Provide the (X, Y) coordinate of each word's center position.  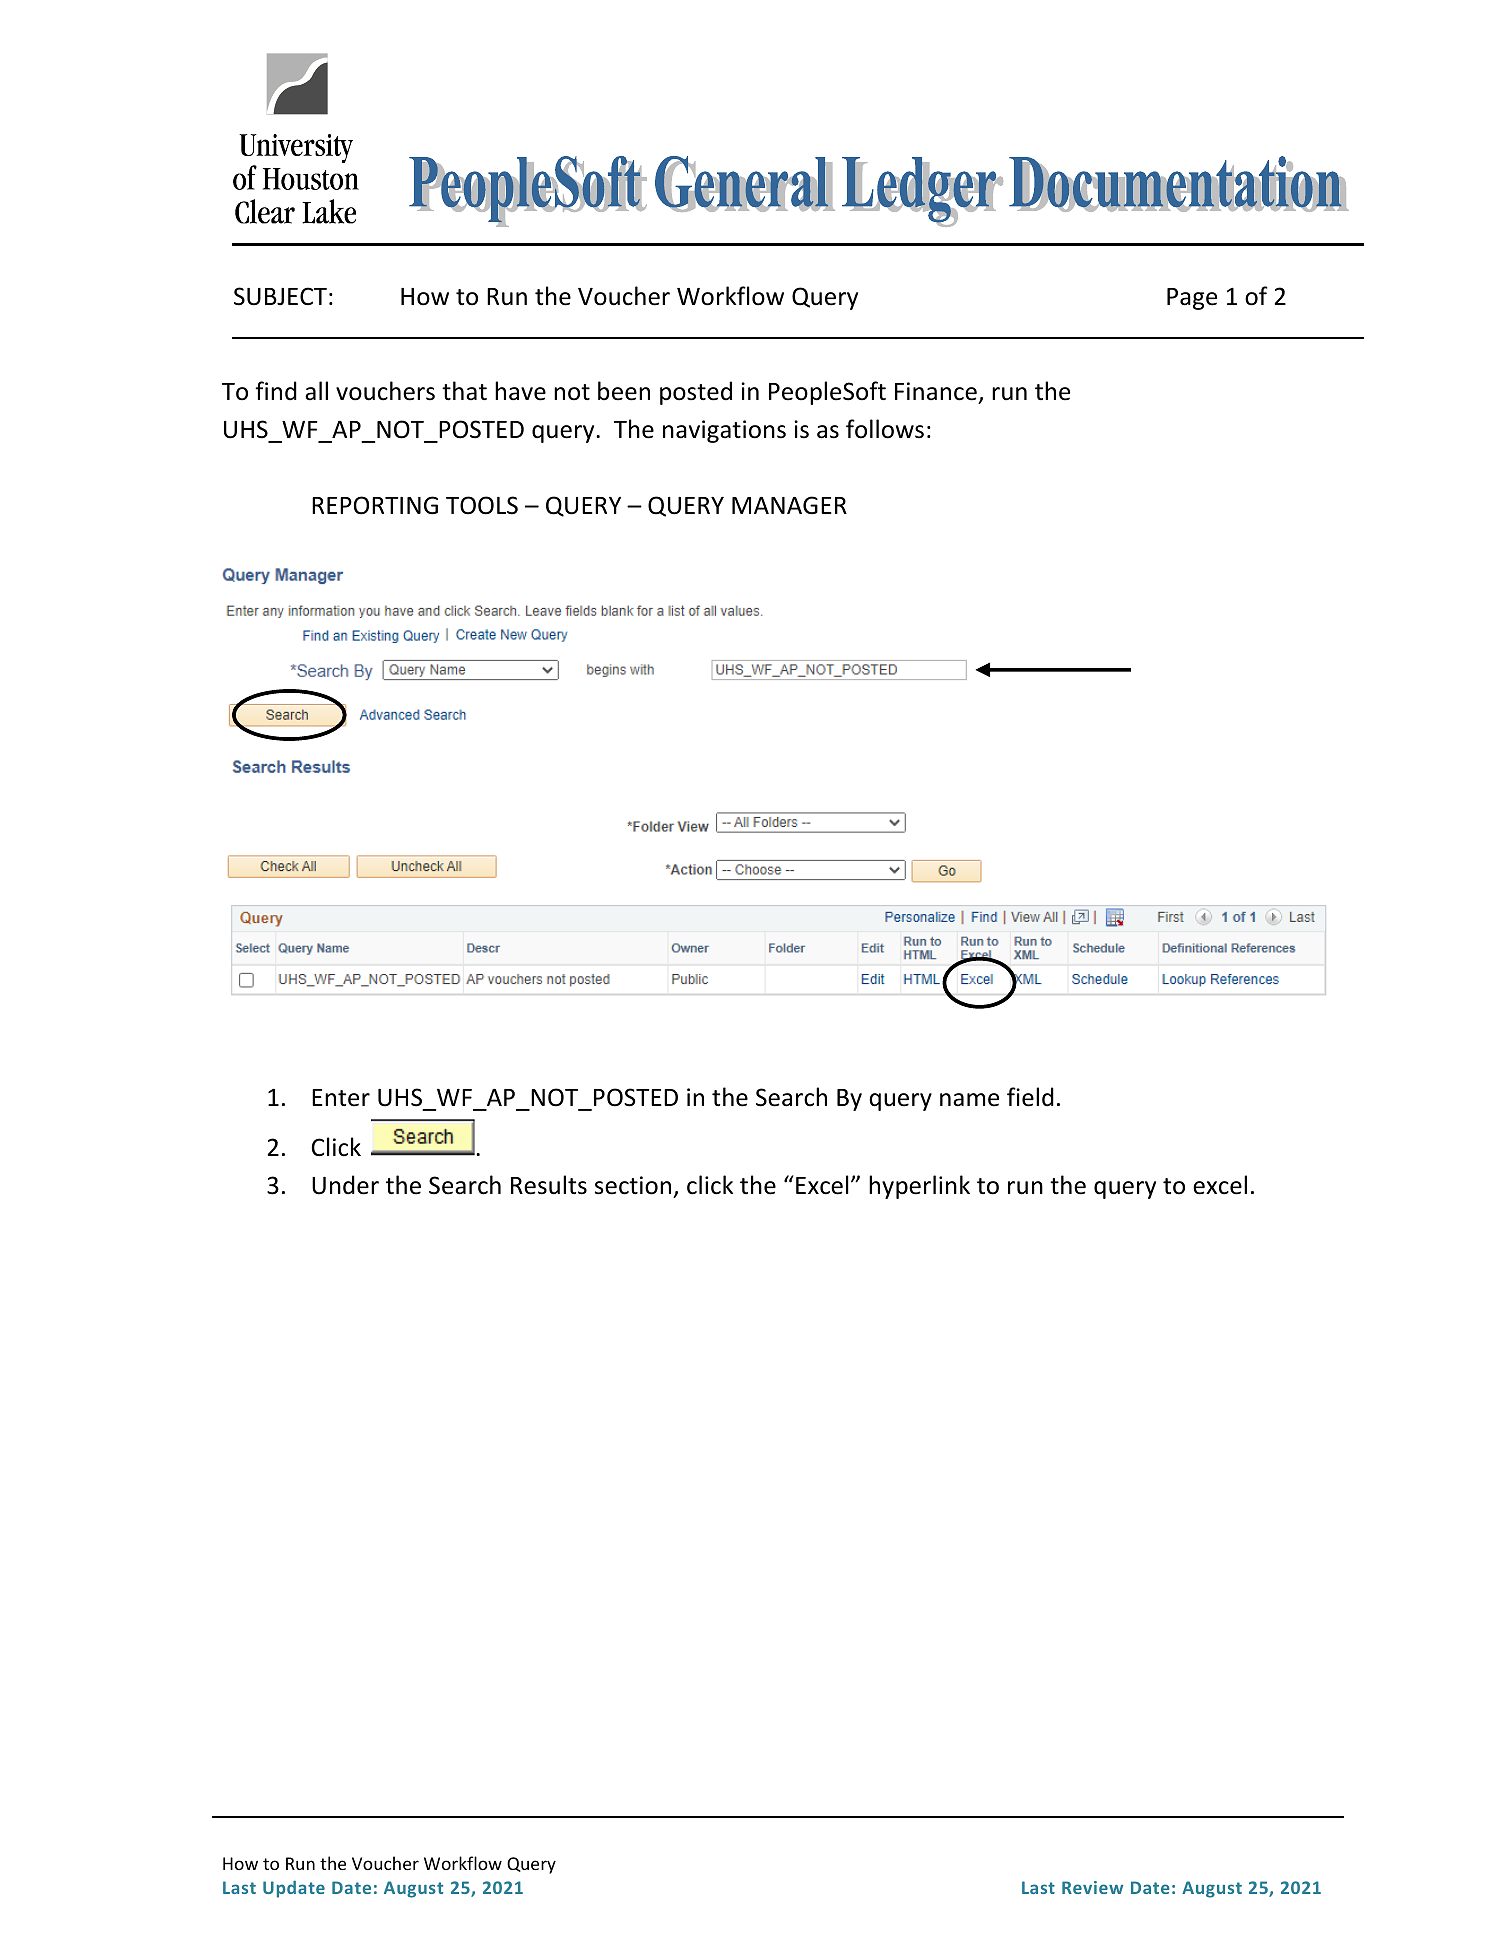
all (316, 391)
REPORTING (375, 505)
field (1030, 1097)
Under (345, 1185)
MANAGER (789, 505)
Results (549, 1185)
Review (1092, 1887)
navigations (724, 431)
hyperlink (919, 1187)
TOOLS (482, 505)
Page (1192, 299)
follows (885, 429)
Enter (341, 1098)
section (634, 1187)
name (969, 1100)
